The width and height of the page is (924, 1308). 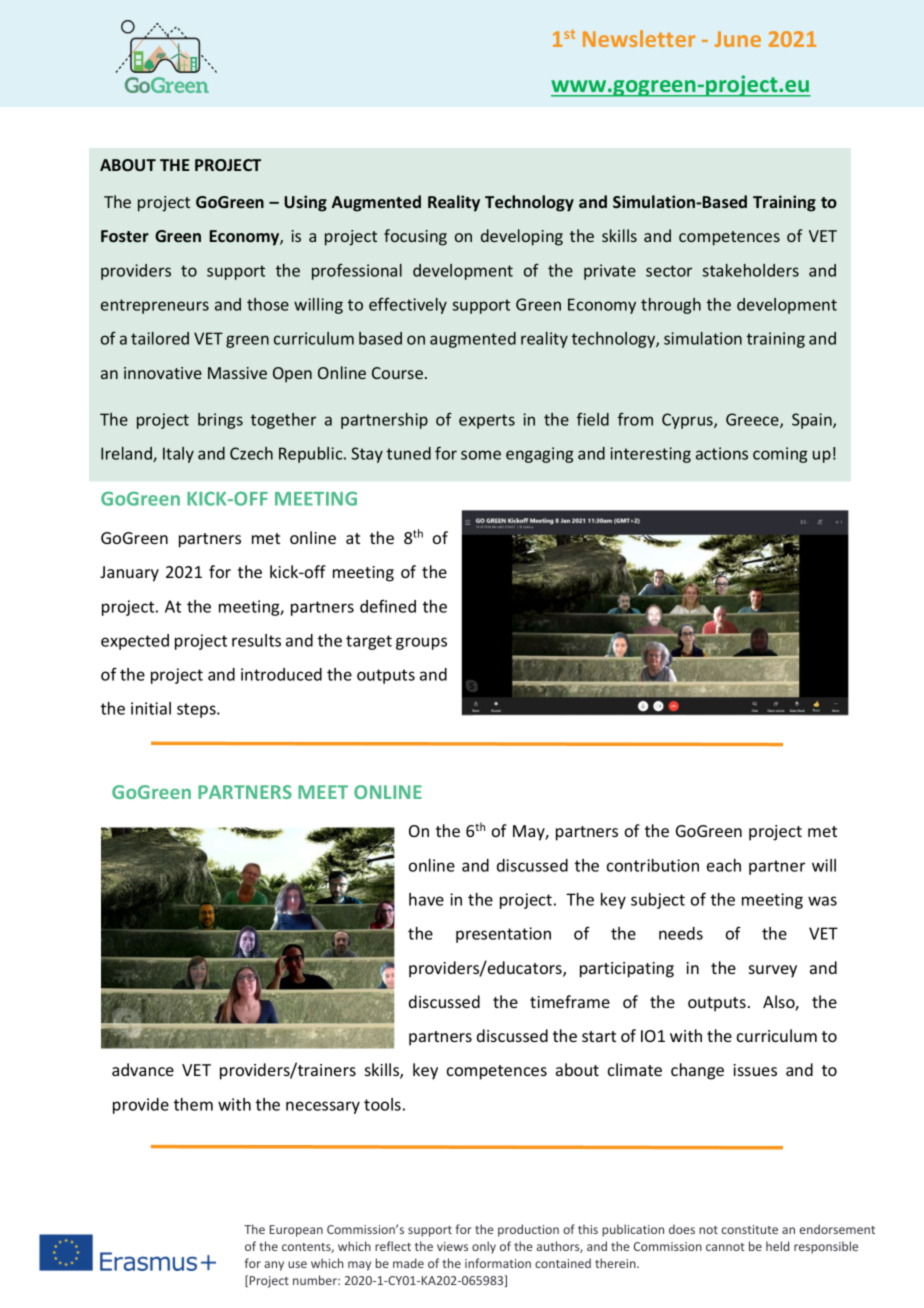 What do you see at coordinates (426, 899) in the page?
I see `have` at bounding box center [426, 899].
